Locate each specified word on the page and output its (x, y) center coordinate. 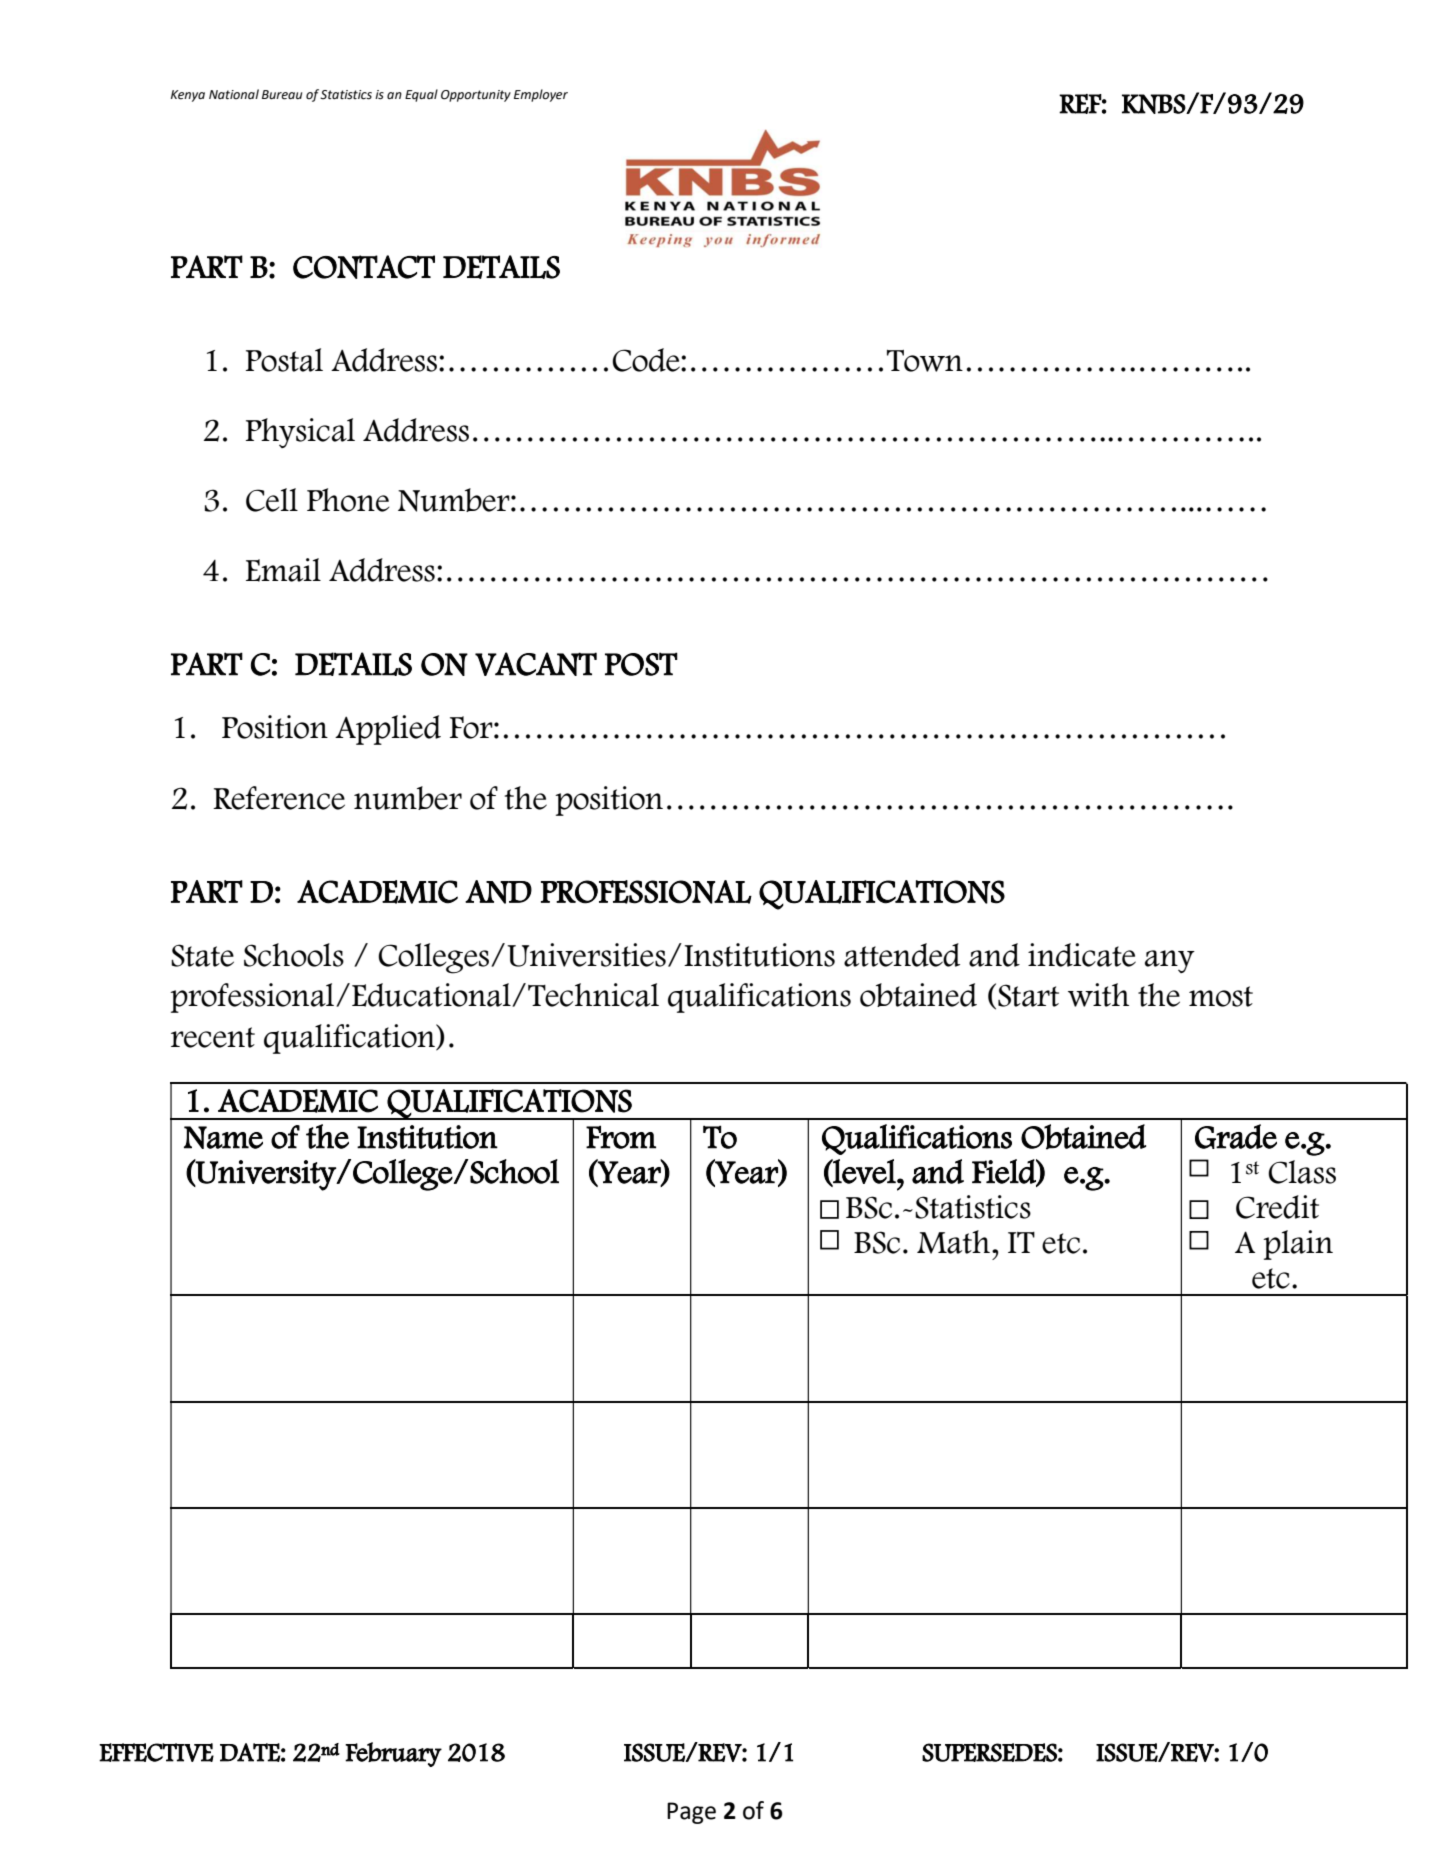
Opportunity (476, 96)
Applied (388, 730)
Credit (1277, 1207)
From (621, 1137)
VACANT (536, 664)
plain (1298, 1245)
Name (223, 1137)
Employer (541, 95)
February (393, 1754)
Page (691, 1813)
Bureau (282, 95)
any (1170, 961)
